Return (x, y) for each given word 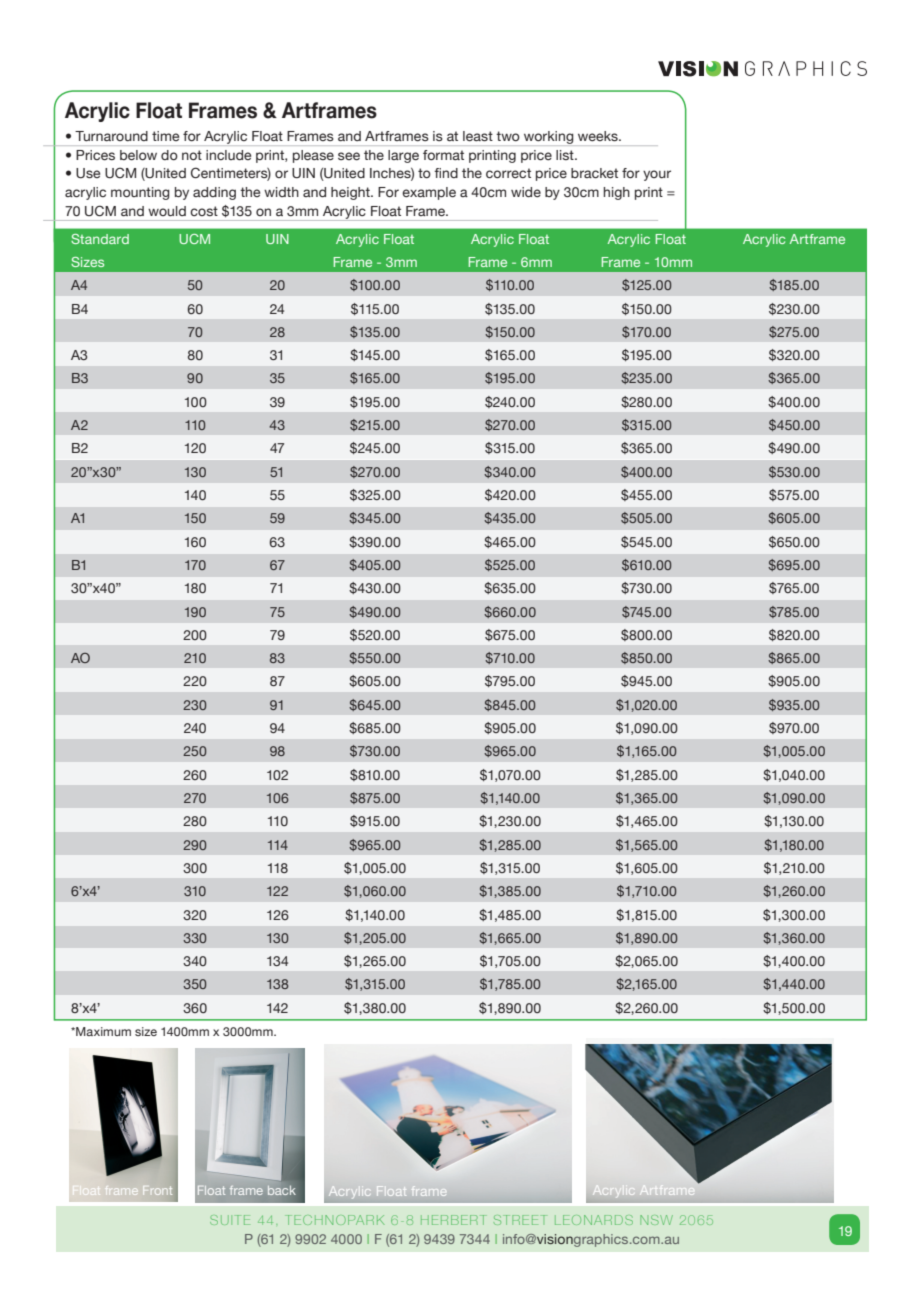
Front (157, 1190)
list (566, 155)
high (616, 193)
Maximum (102, 1031)
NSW (656, 1220)
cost (204, 211)
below (138, 155)
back (282, 1190)
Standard (100, 239)
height (351, 193)
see (349, 156)
